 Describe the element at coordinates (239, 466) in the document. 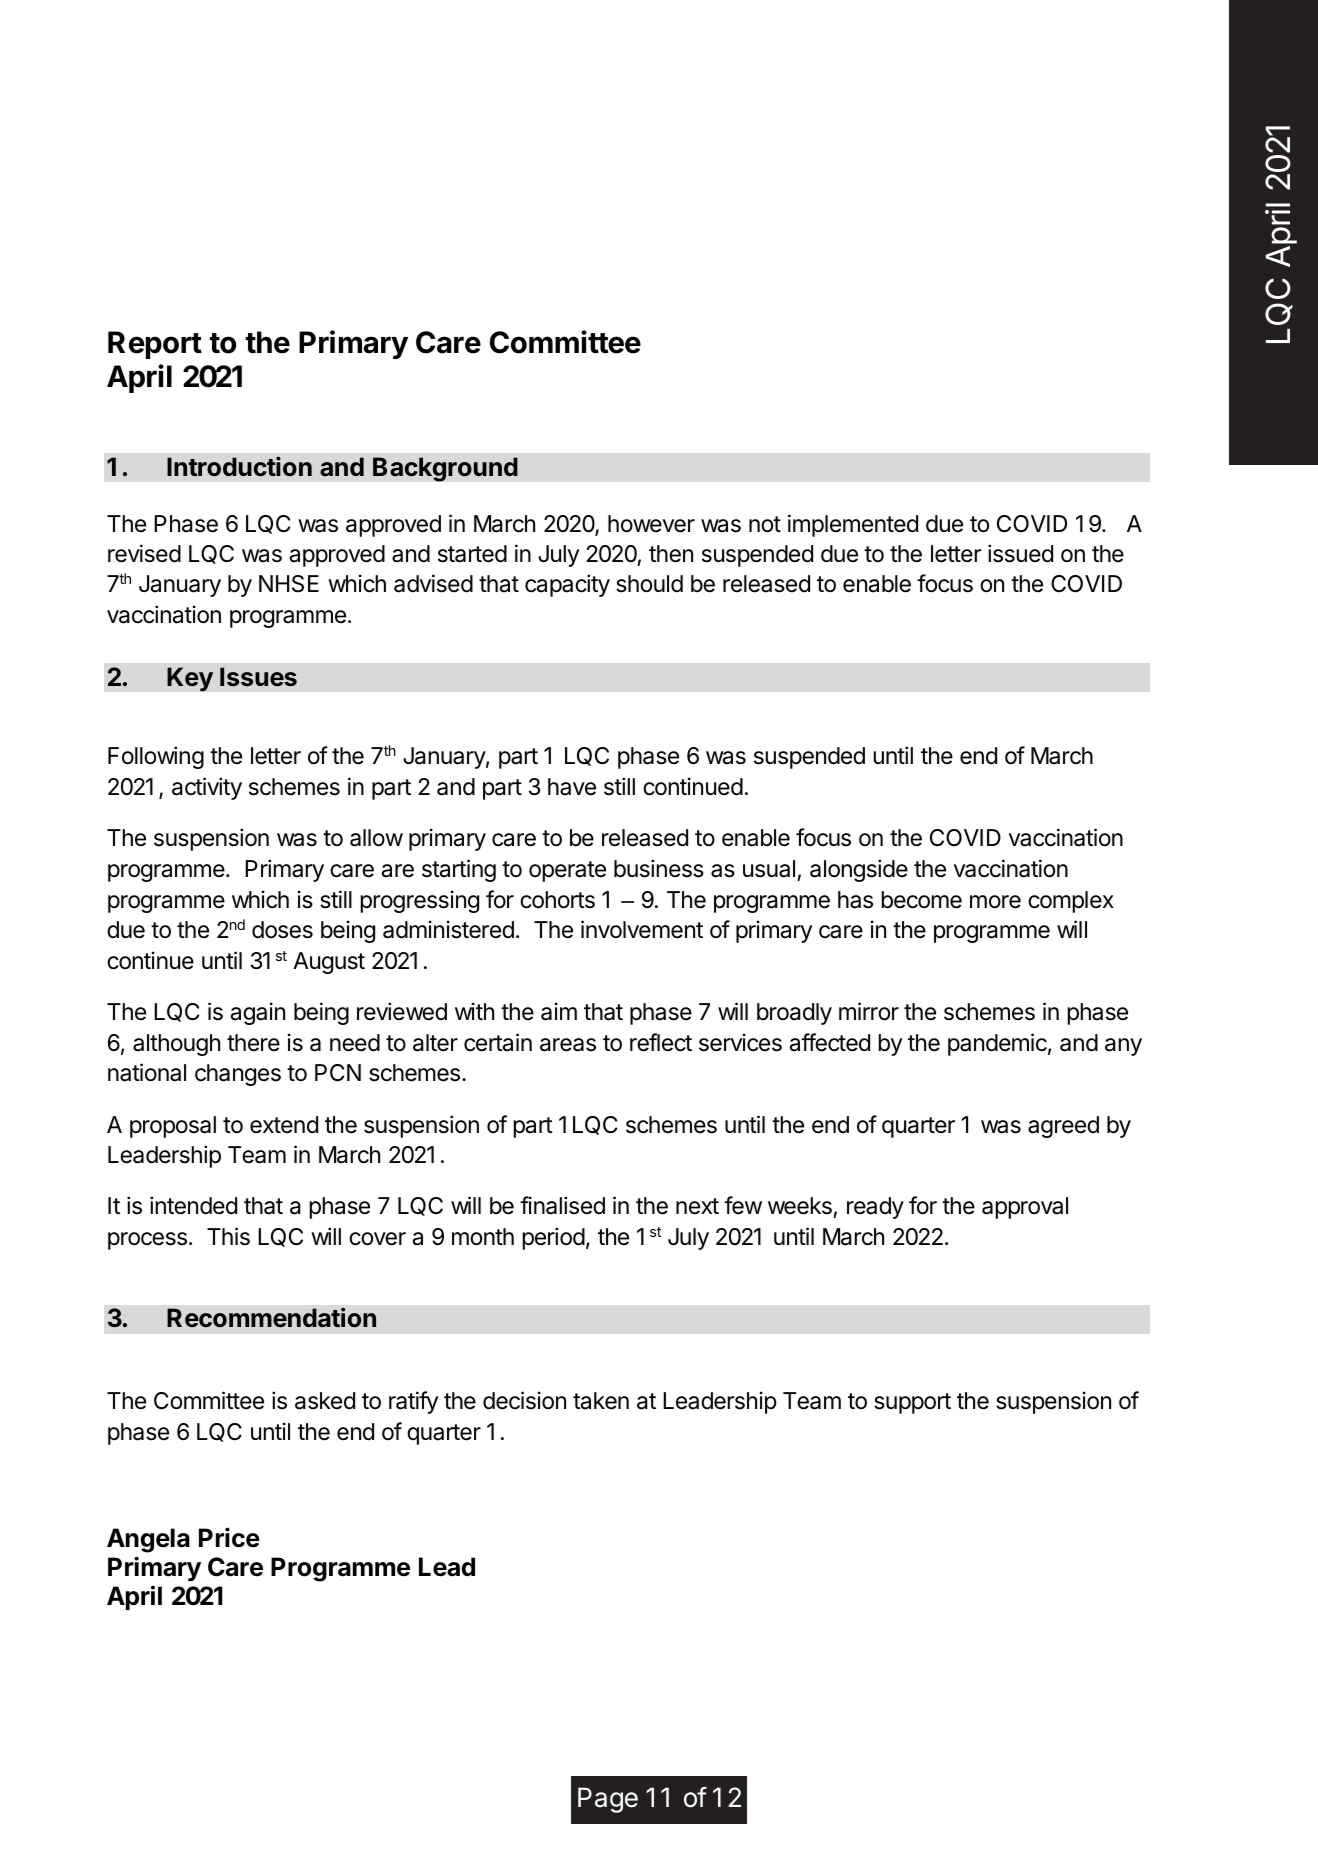

I see `Introduction` at that location.
